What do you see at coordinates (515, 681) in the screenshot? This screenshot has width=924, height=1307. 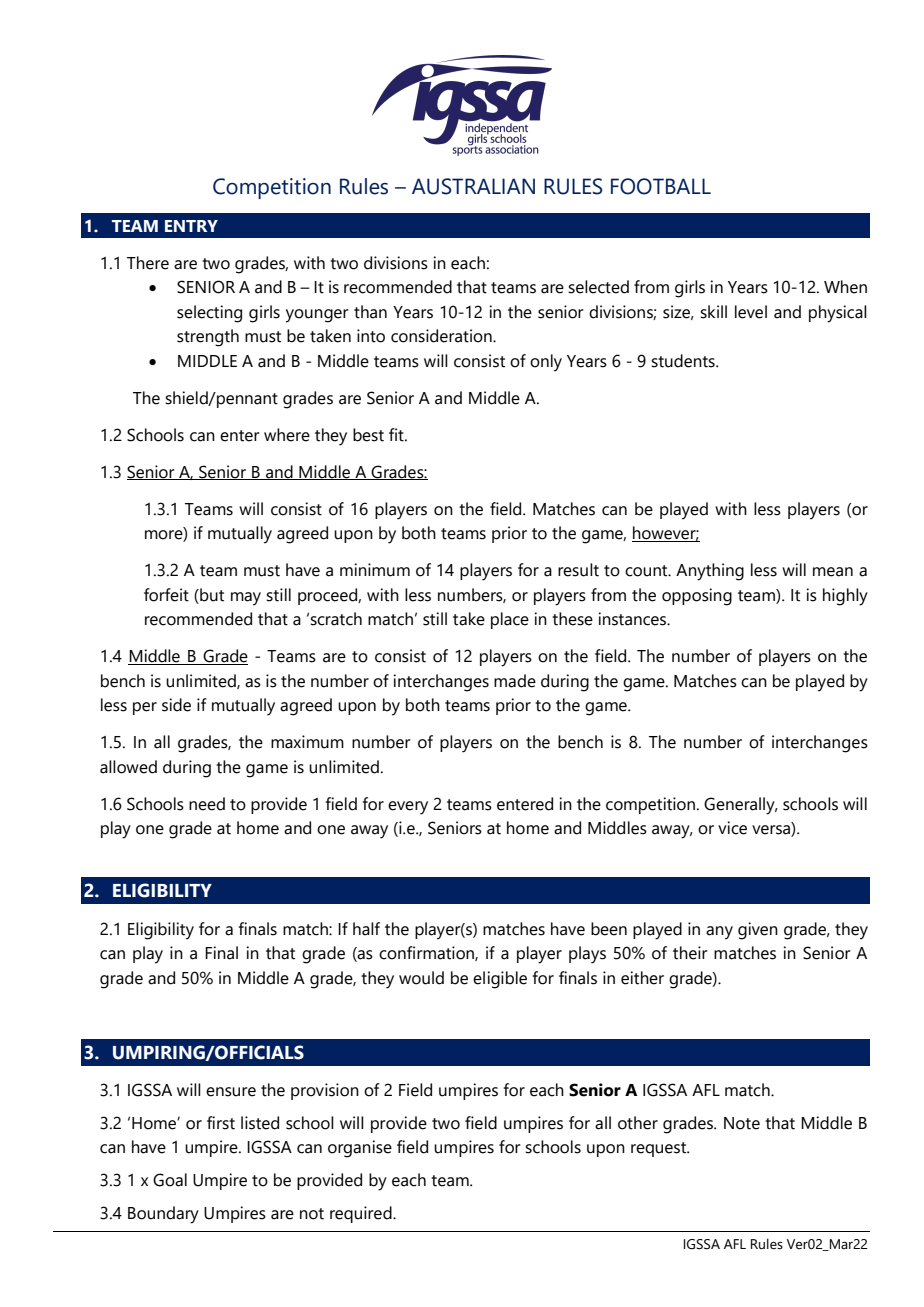 I see `made` at bounding box center [515, 681].
